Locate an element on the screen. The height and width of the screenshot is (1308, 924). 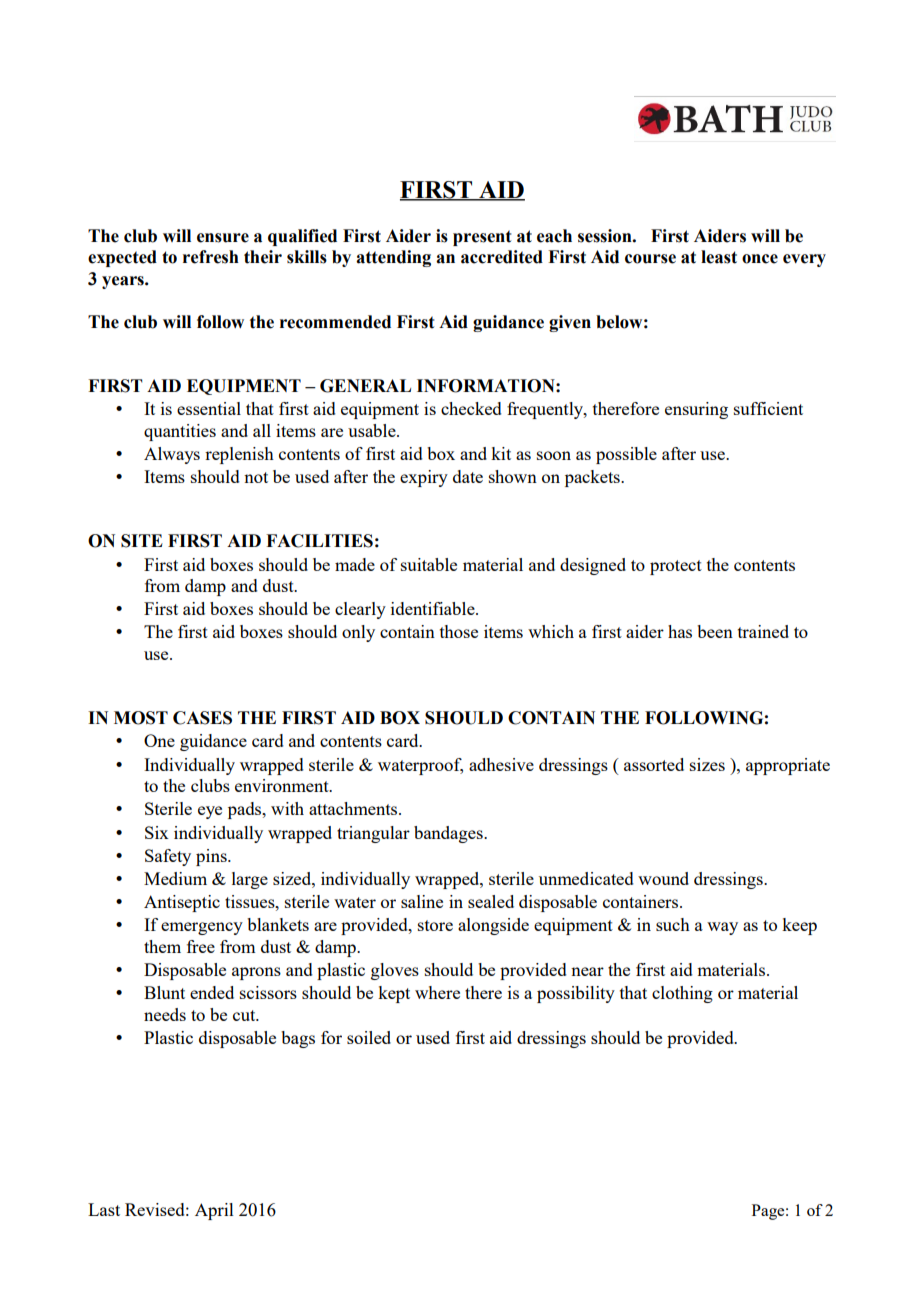
refresh is located at coordinates (211, 257).
